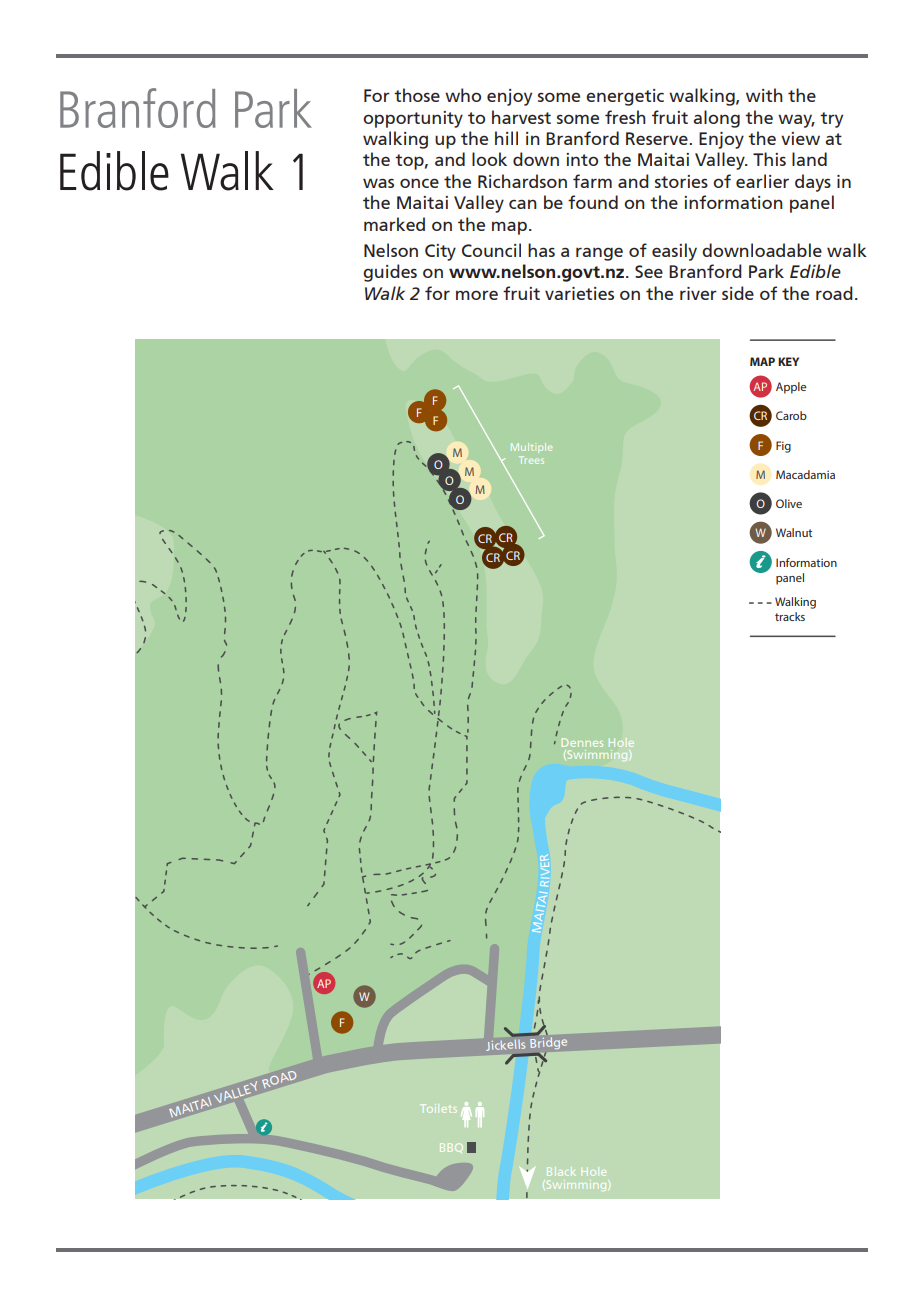  I want to click on fresh, so click(625, 117).
